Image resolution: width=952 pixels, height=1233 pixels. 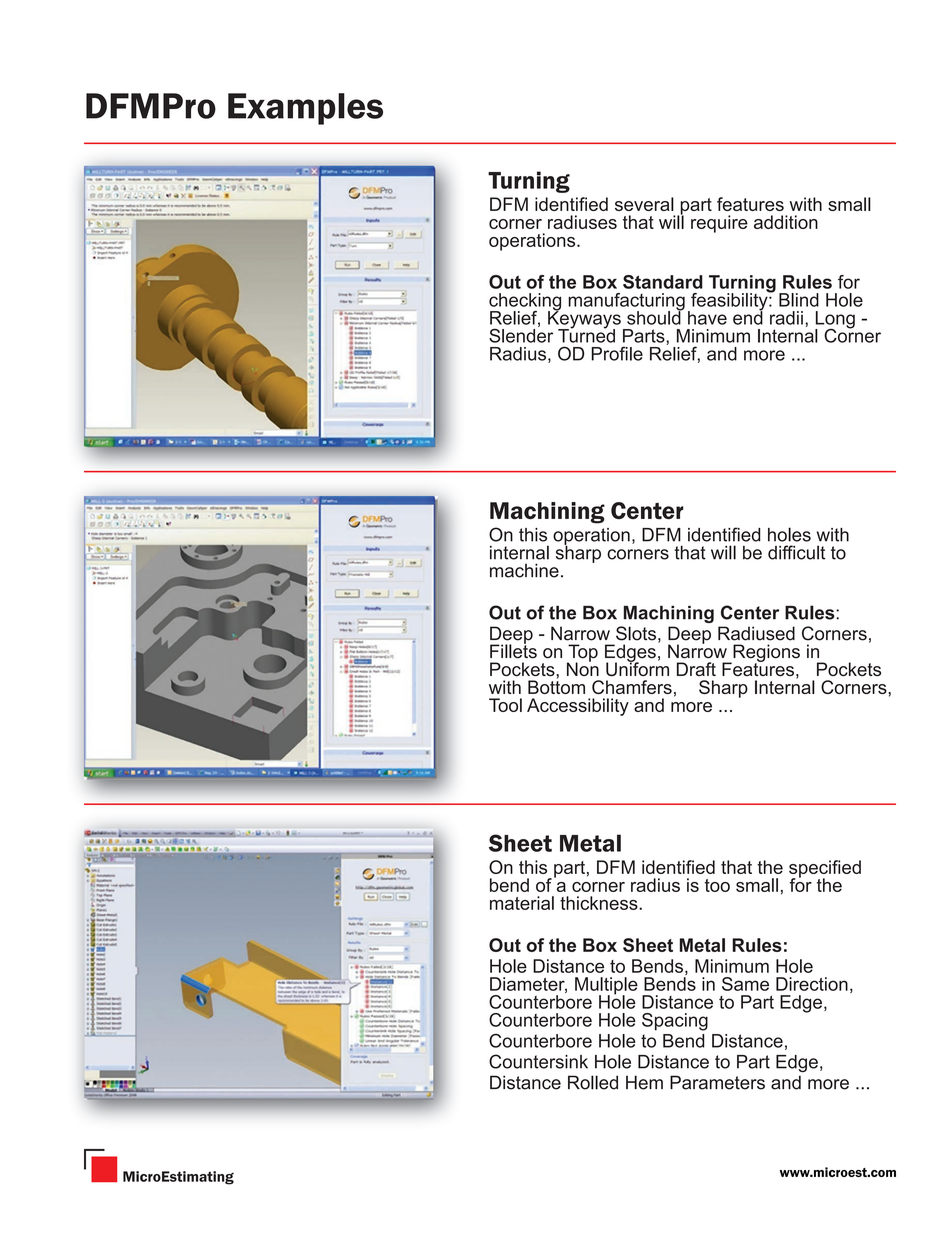 What do you see at coordinates (786, 222) in the screenshot?
I see `addition` at bounding box center [786, 222].
